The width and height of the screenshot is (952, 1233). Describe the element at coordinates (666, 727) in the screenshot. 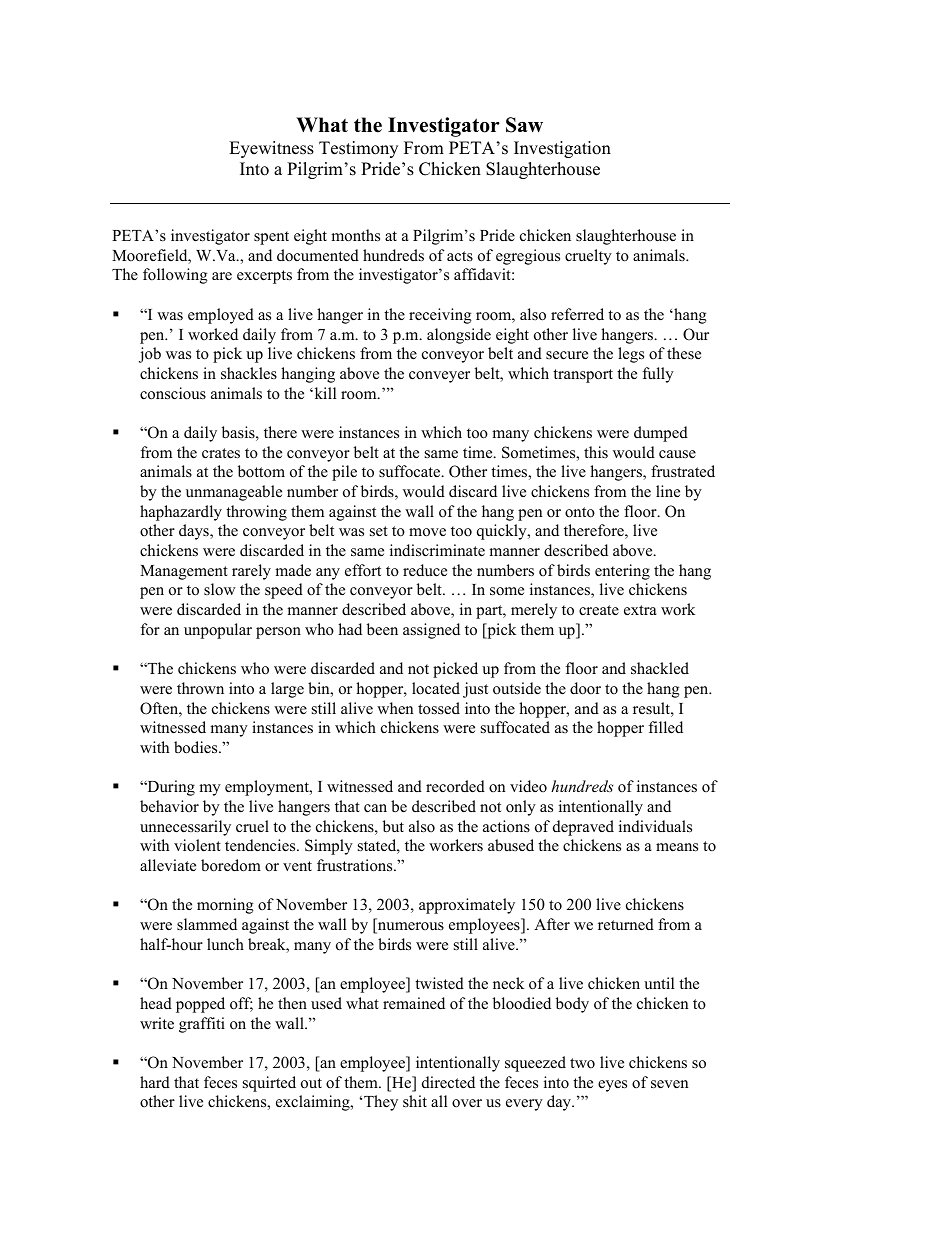

I see `filled` at that location.
